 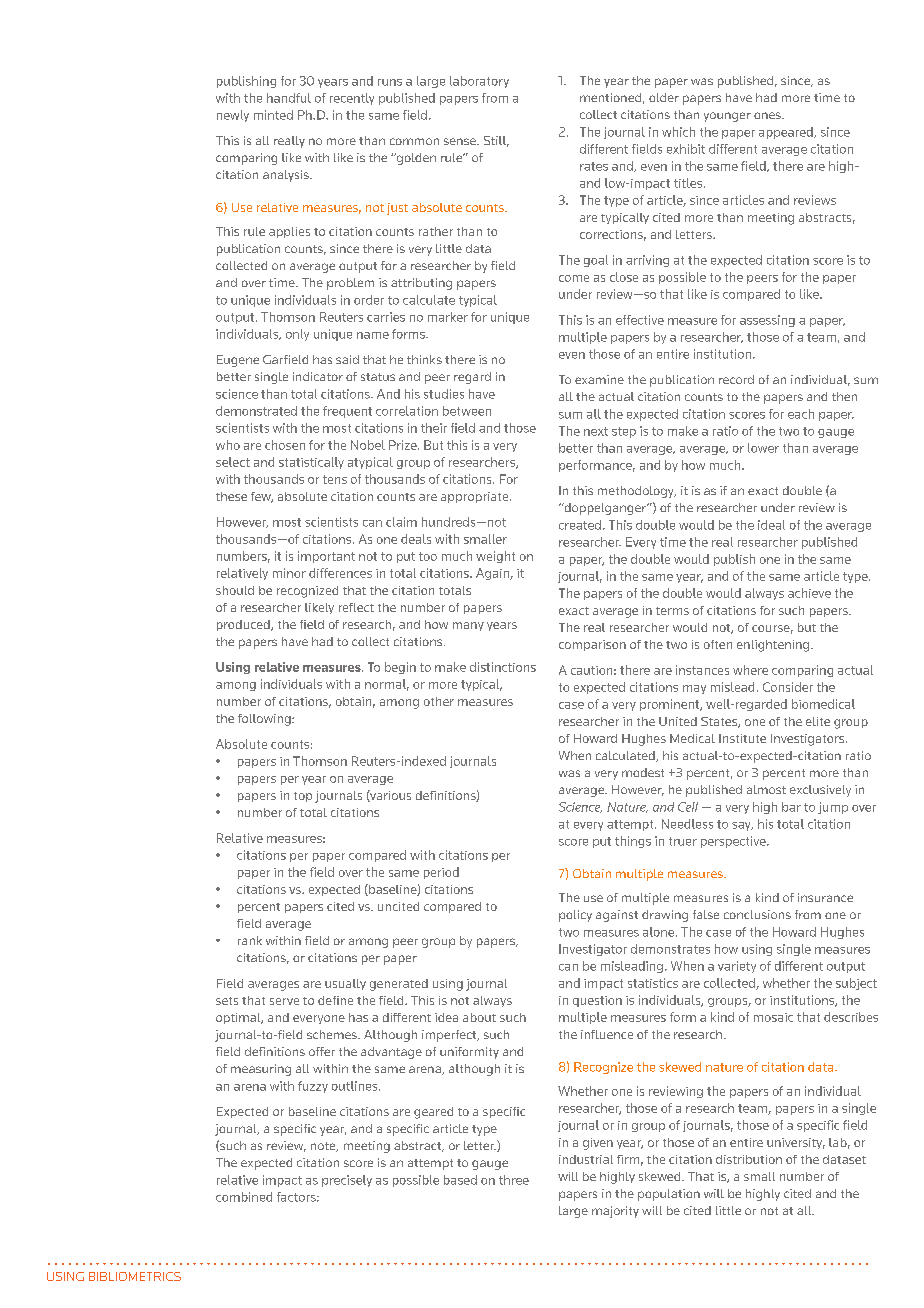 What do you see at coordinates (596, 431) in the page?
I see `next` at bounding box center [596, 431].
